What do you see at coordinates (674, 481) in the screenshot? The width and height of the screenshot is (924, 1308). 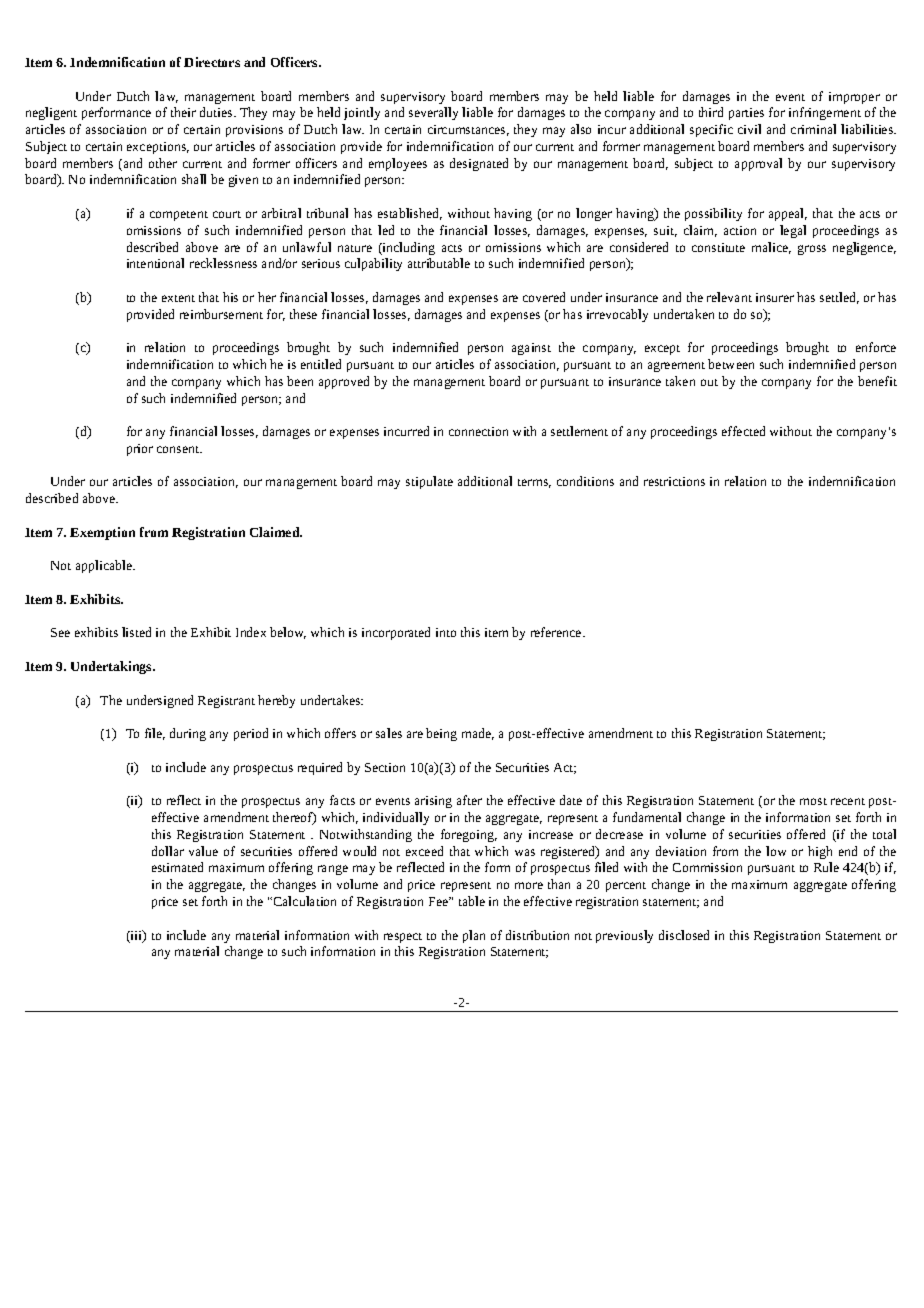 I see `restrictions` at bounding box center [674, 481].
